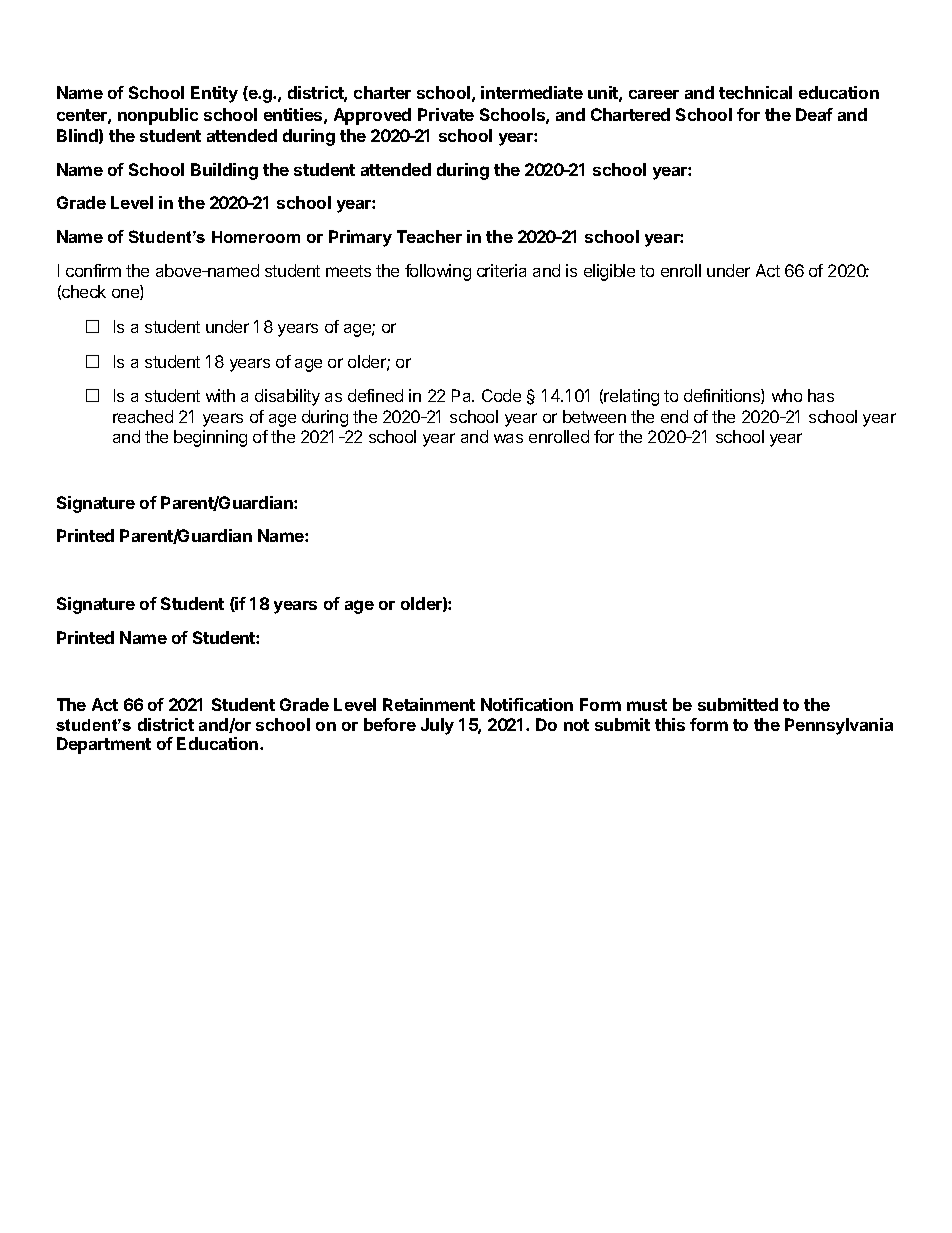  What do you see at coordinates (446, 114) in the screenshot?
I see `Private` at bounding box center [446, 114].
